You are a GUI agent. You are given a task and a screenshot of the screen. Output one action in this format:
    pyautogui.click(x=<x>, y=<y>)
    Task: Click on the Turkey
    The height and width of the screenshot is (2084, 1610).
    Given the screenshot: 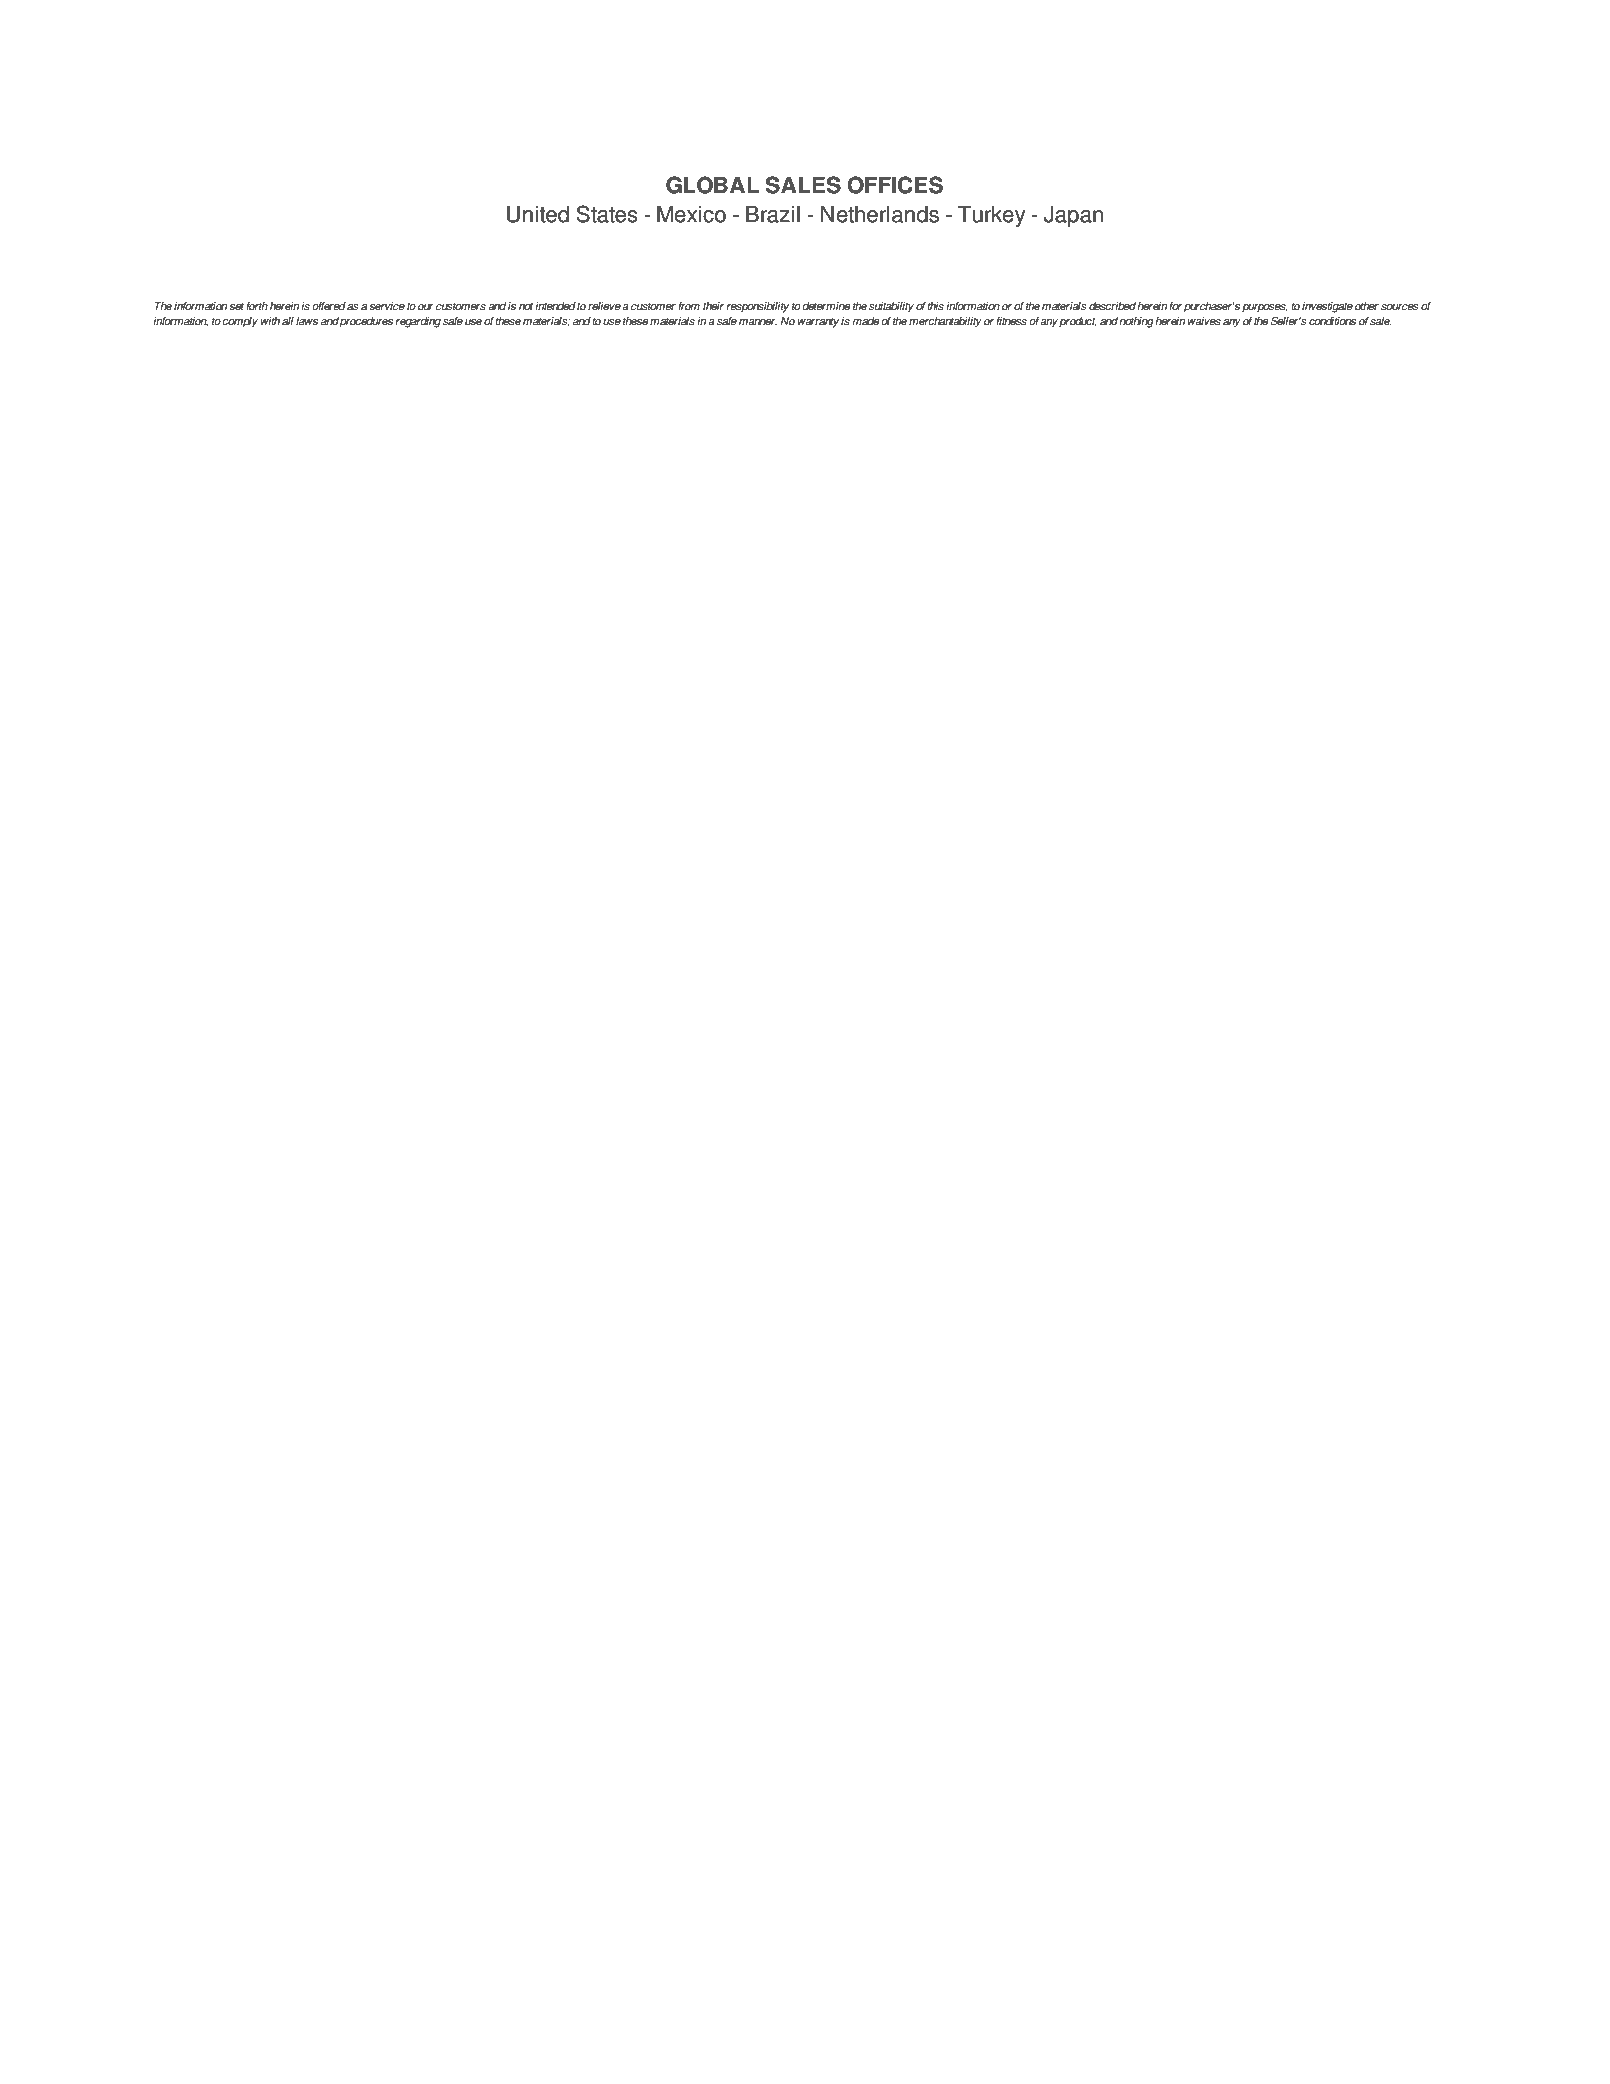 What is the action you would take?
    pyautogui.click(x=991, y=216)
